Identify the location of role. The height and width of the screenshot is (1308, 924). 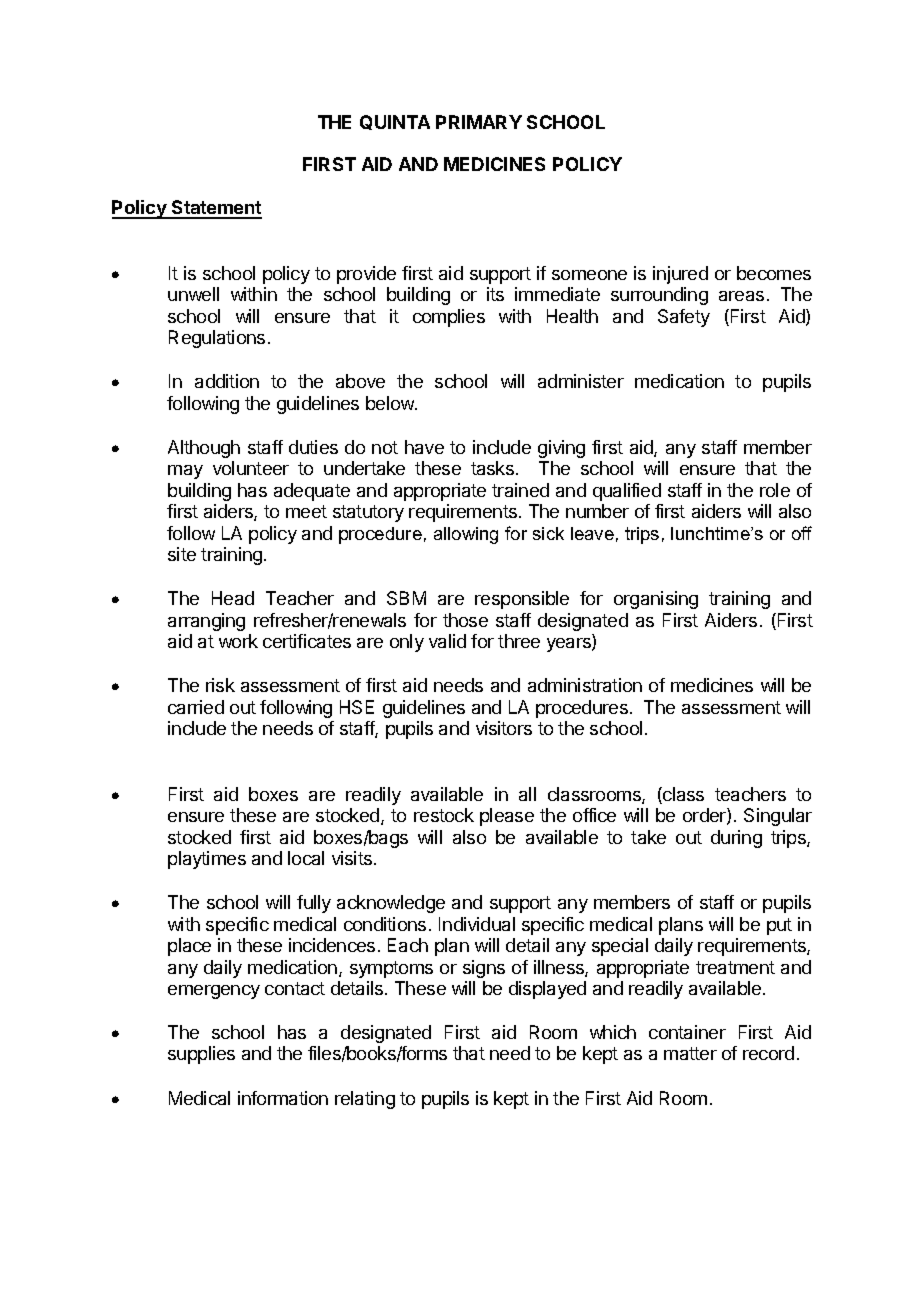
(775, 490).
